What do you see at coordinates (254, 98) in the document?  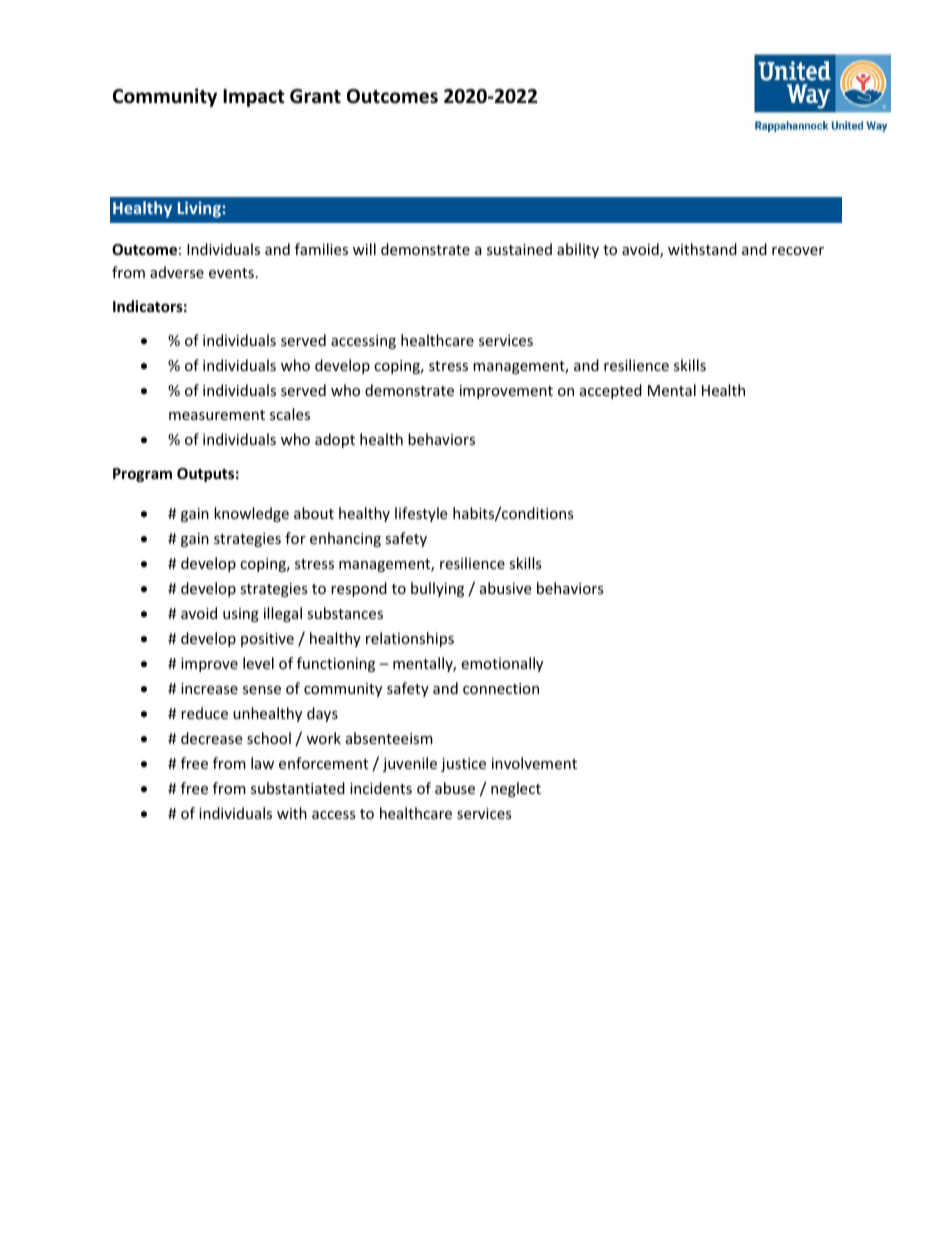 I see `Impact` at bounding box center [254, 98].
